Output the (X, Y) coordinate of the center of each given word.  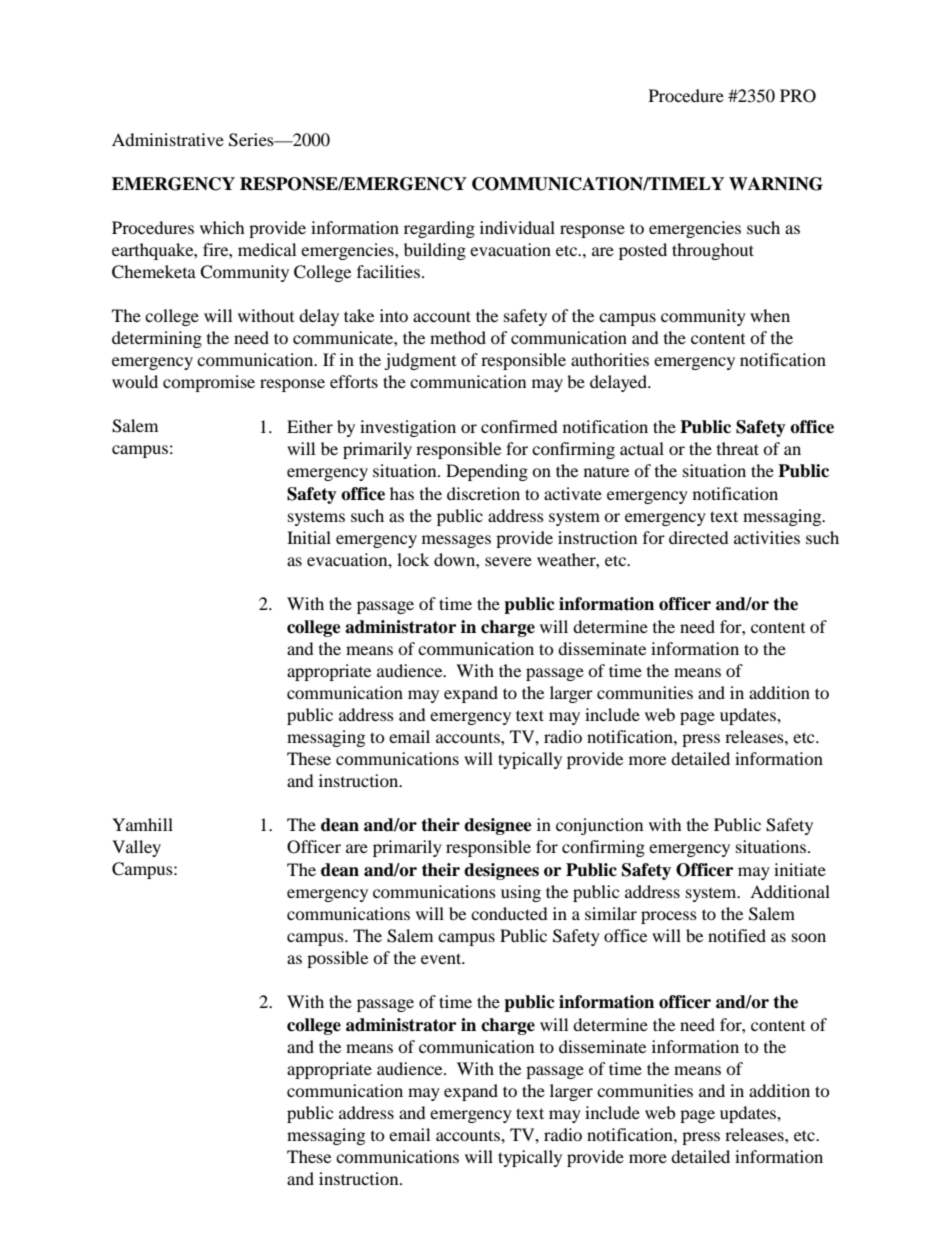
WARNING (776, 184)
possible (337, 959)
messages (456, 541)
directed (699, 537)
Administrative (168, 139)
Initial (309, 537)
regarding (439, 229)
